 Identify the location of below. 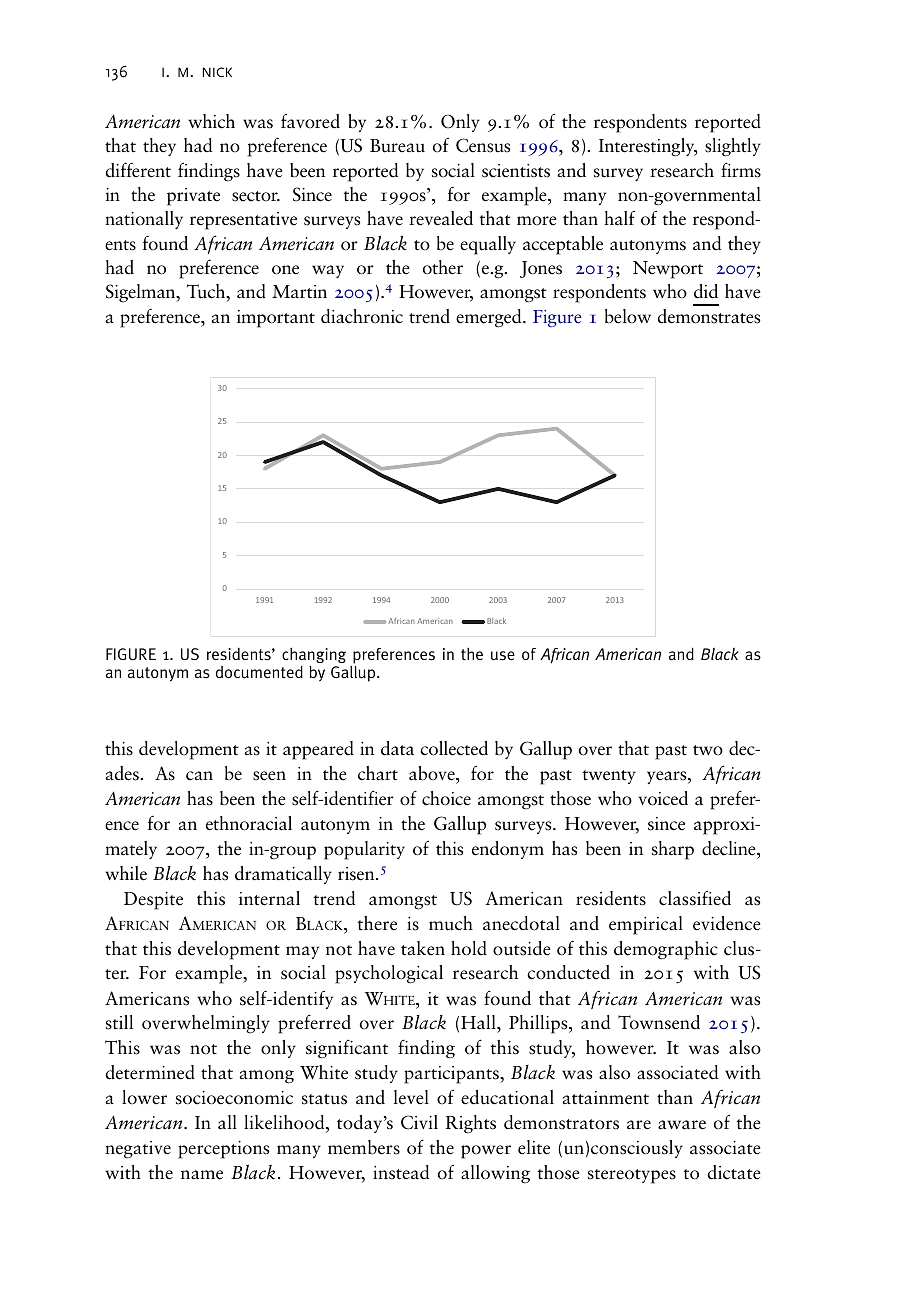
(628, 316).
